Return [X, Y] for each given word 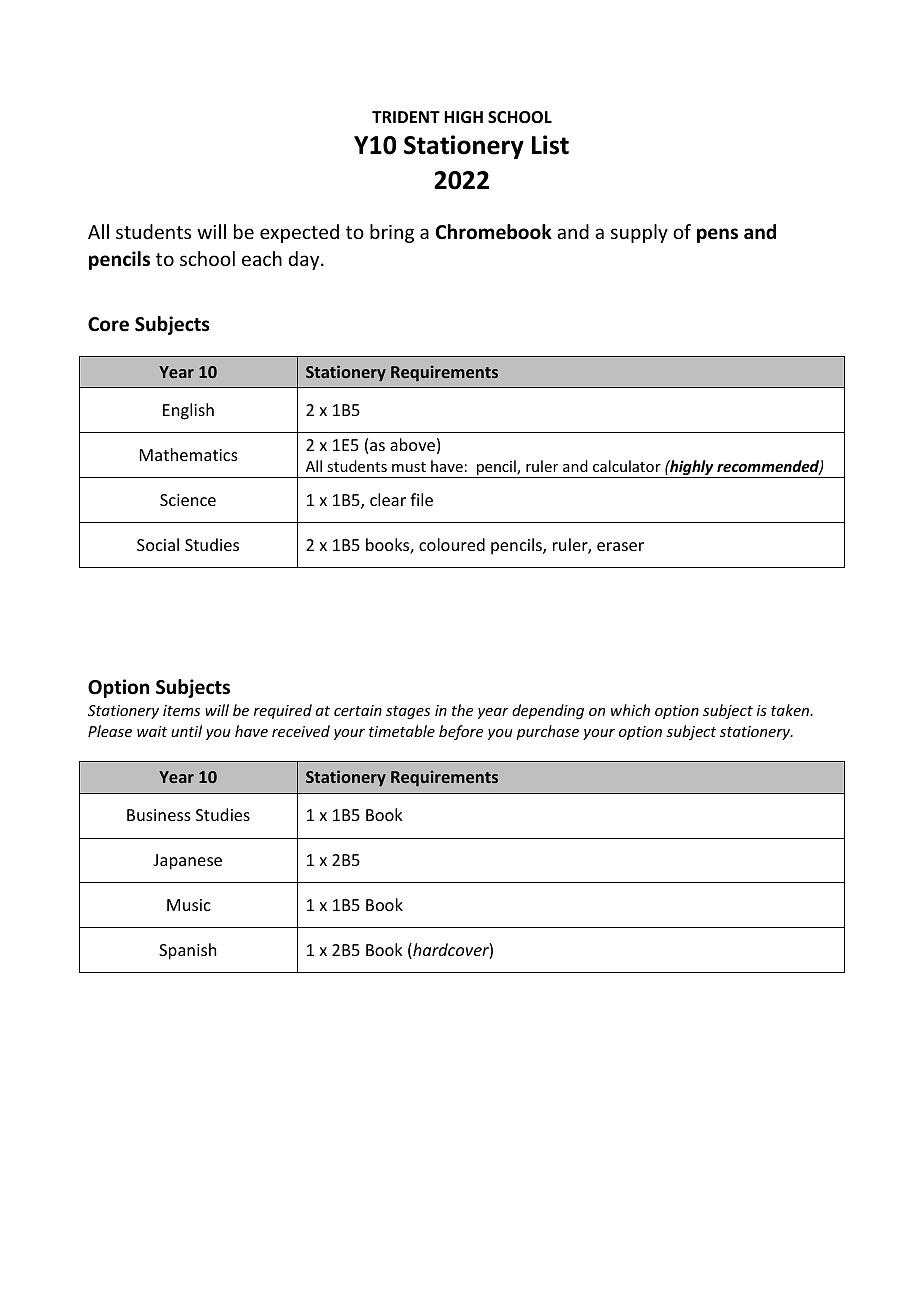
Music [189, 905]
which [630, 710]
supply [639, 233]
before [461, 732]
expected [299, 233]
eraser [620, 546]
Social [158, 544]
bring [392, 233]
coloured [452, 544]
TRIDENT [406, 117]
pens [717, 235]
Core [108, 324]
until [186, 731]
